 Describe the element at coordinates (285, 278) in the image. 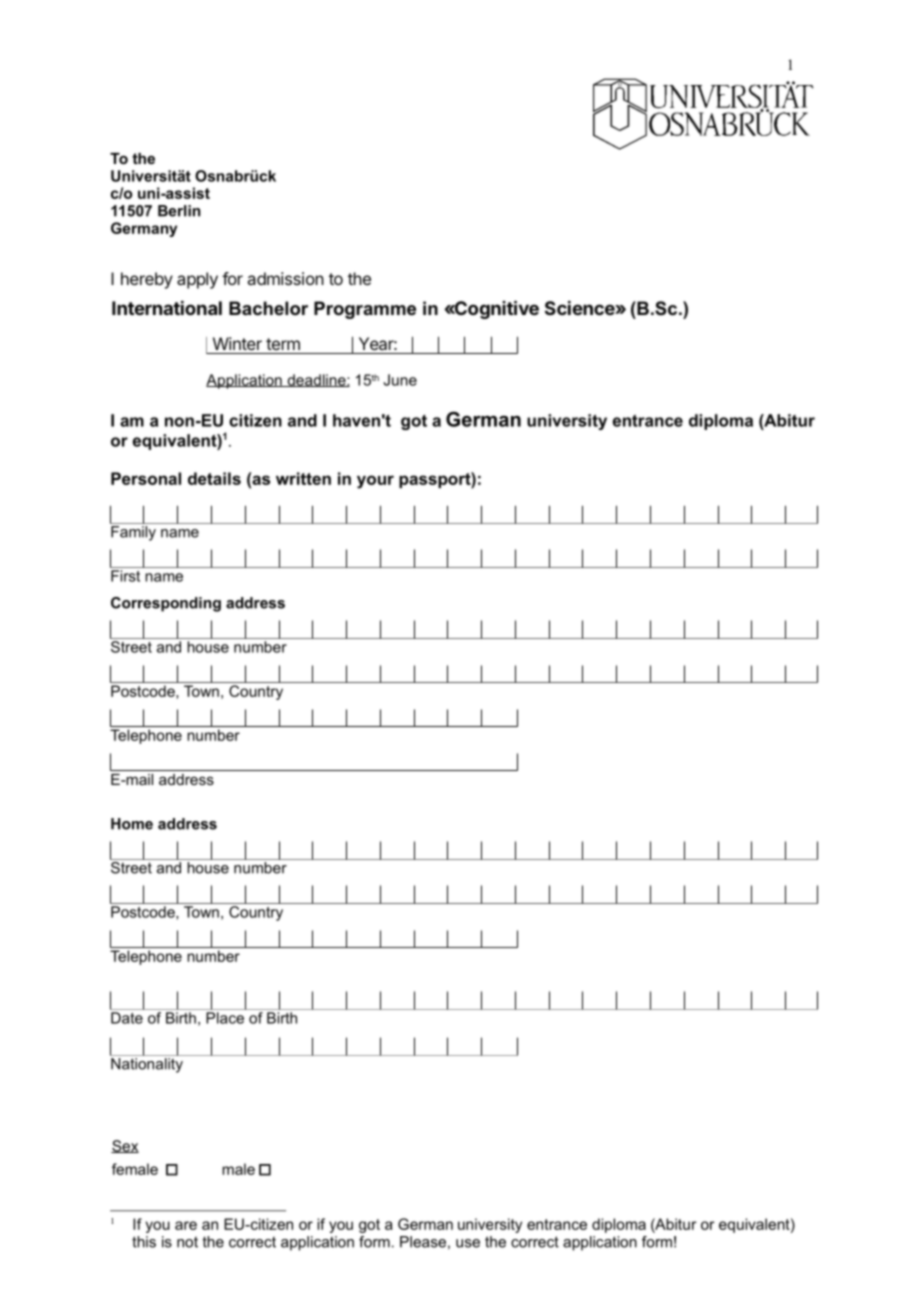

I see `admission` at that location.
